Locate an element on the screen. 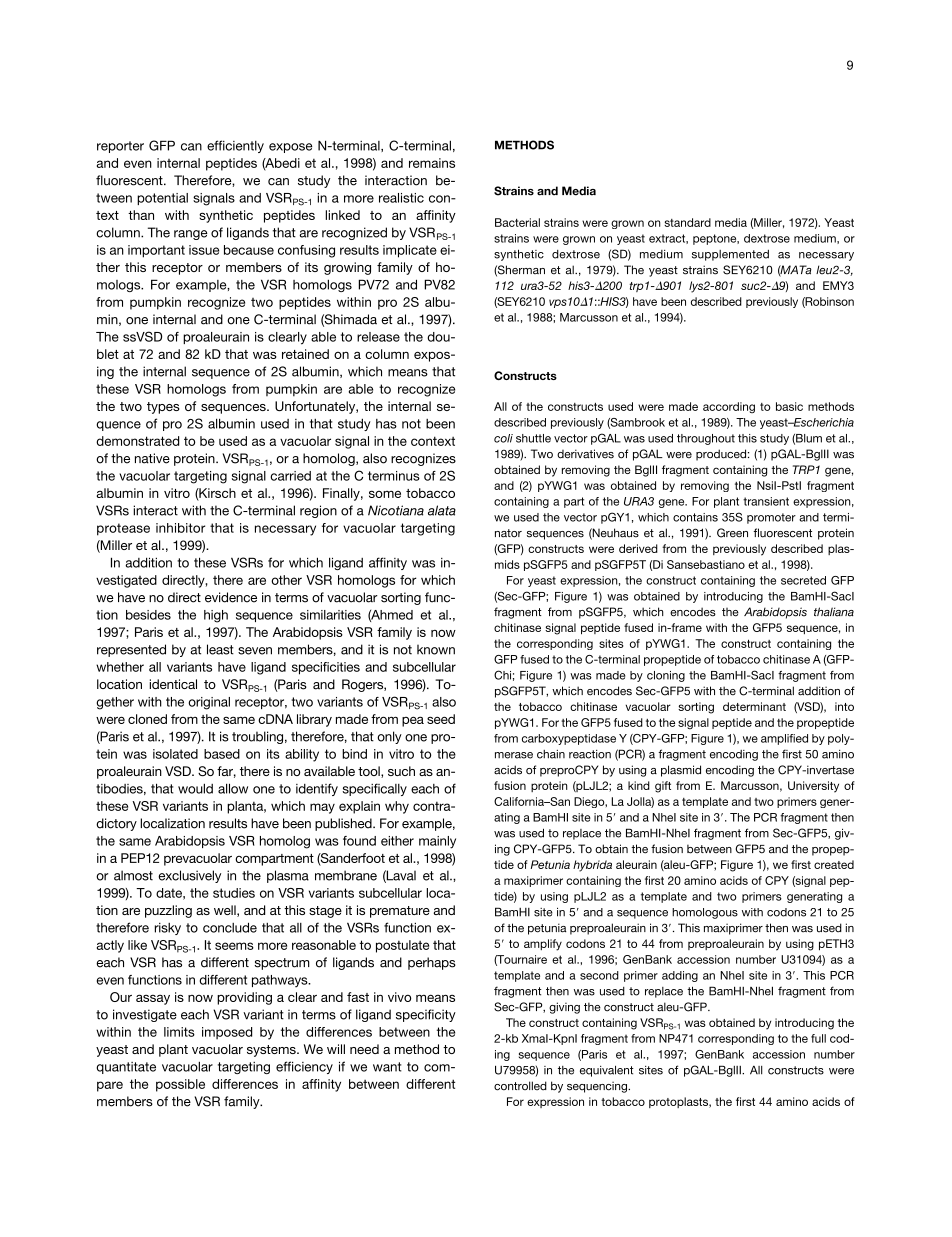 The height and width of the screenshot is (1237, 952). known is located at coordinates (436, 649).
